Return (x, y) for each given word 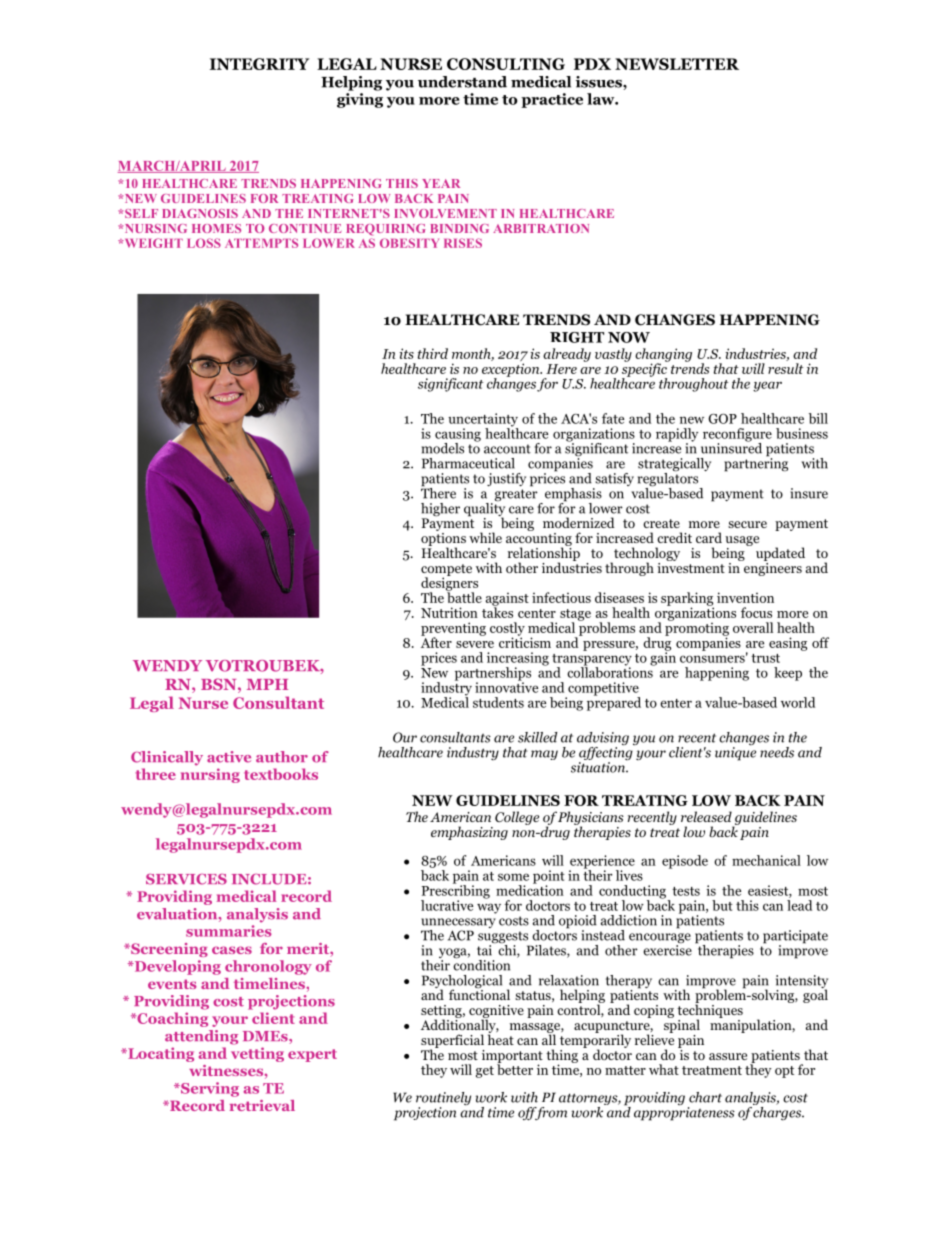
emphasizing (469, 833)
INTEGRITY (259, 64)
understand (462, 82)
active (229, 757)
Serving (209, 1089)
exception (512, 371)
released (706, 816)
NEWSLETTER (677, 64)
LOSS (204, 243)
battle (464, 596)
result (786, 368)
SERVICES (186, 879)
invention (745, 597)
